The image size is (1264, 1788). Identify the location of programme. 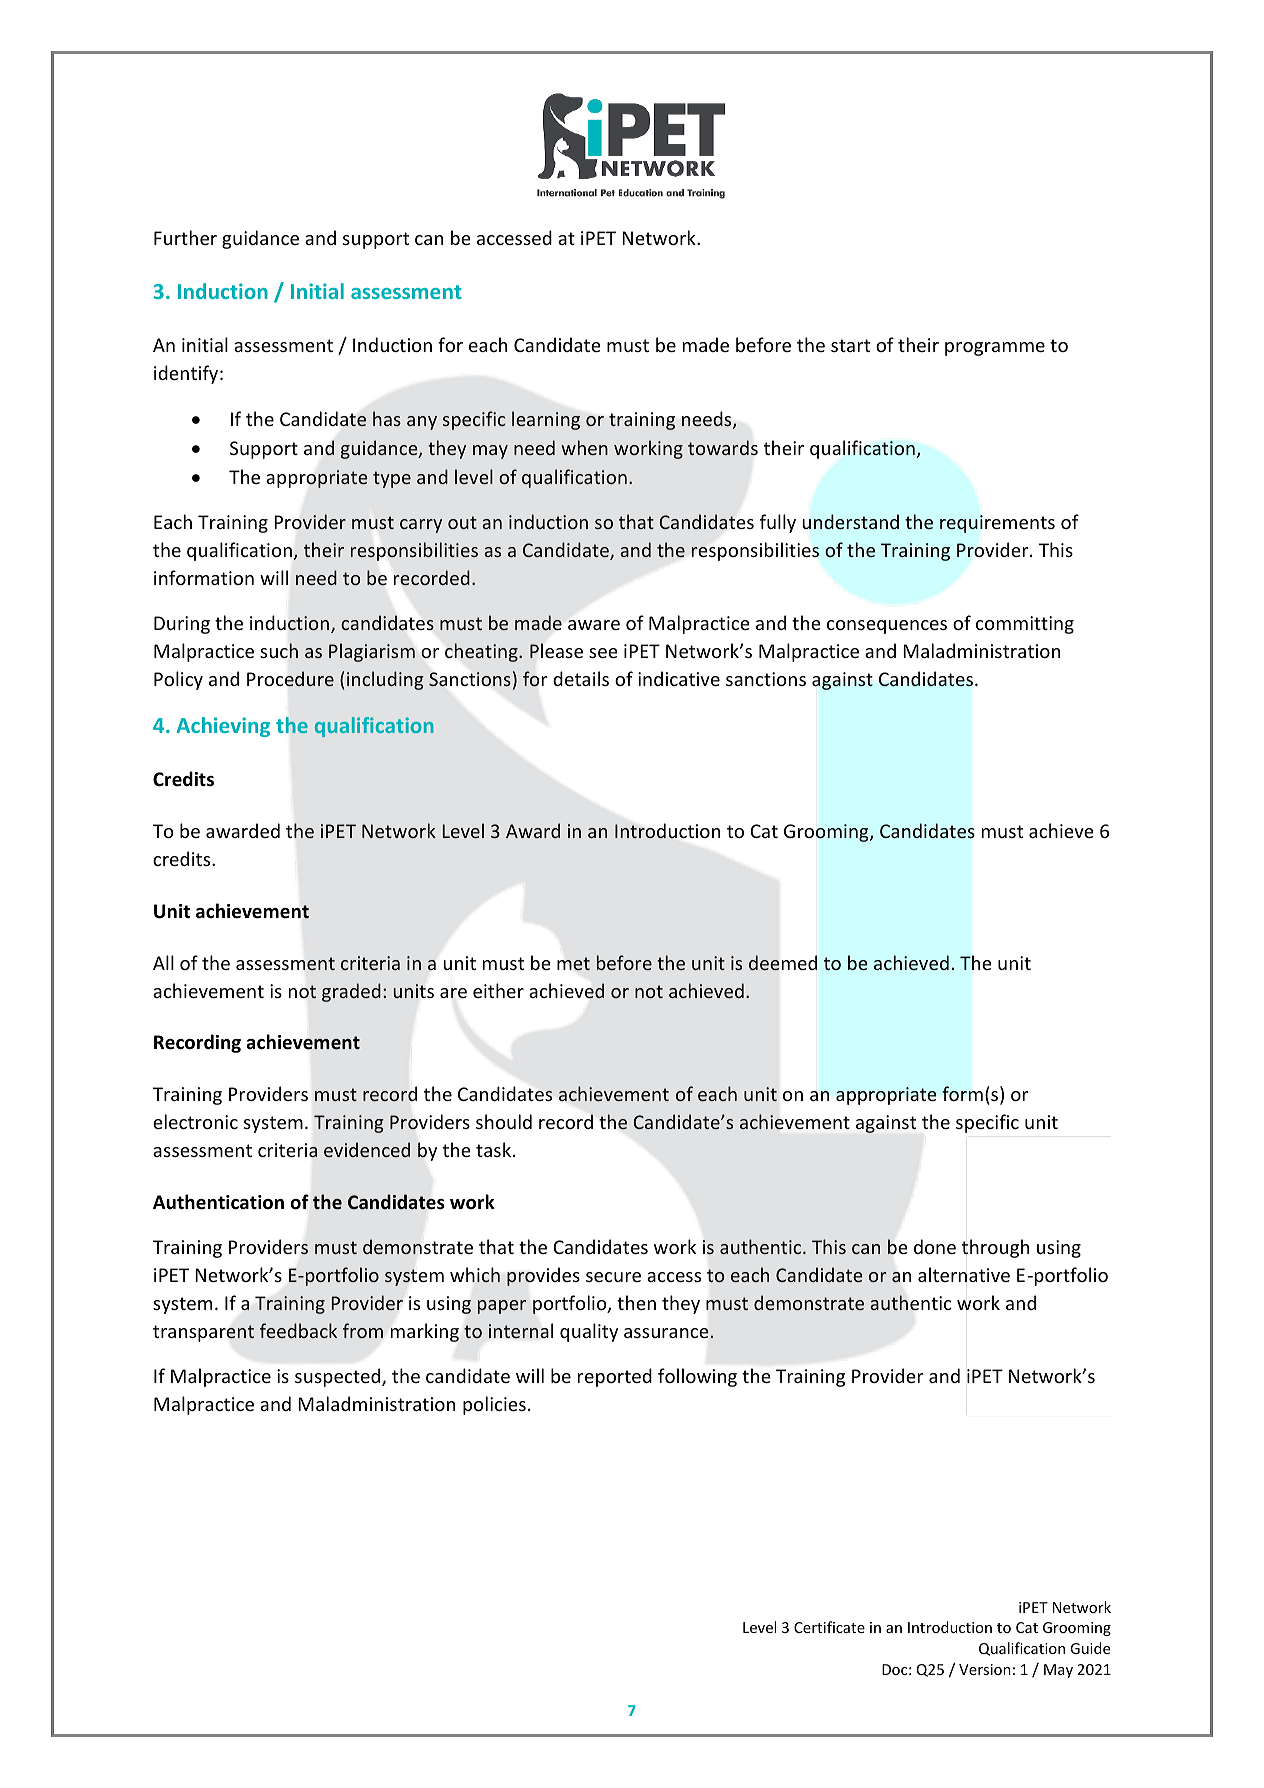
(995, 349).
